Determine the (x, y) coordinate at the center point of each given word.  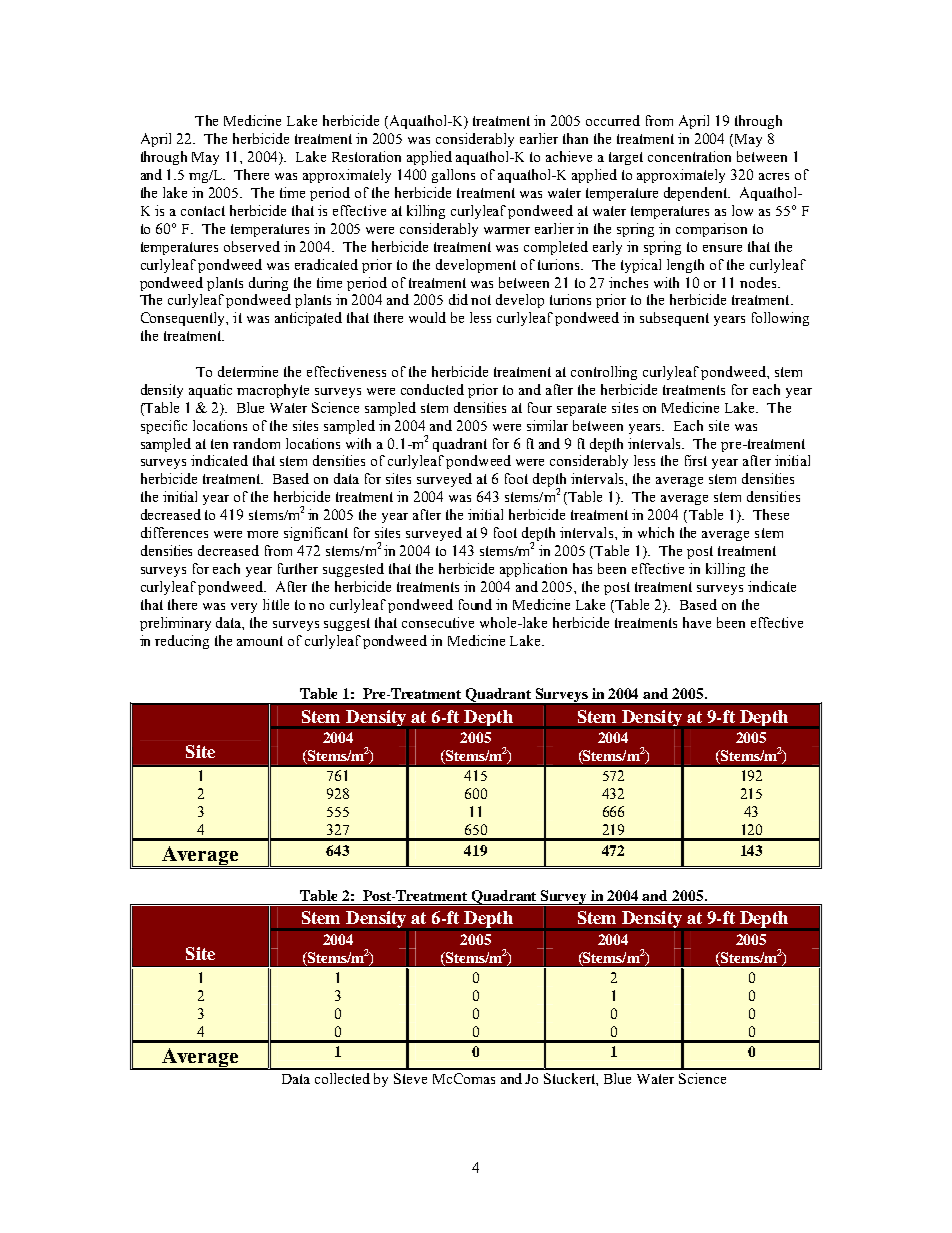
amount (260, 641)
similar (547, 425)
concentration (689, 156)
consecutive (438, 622)
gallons (453, 176)
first (696, 460)
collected (342, 1078)
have (697, 622)
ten (219, 444)
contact (203, 211)
